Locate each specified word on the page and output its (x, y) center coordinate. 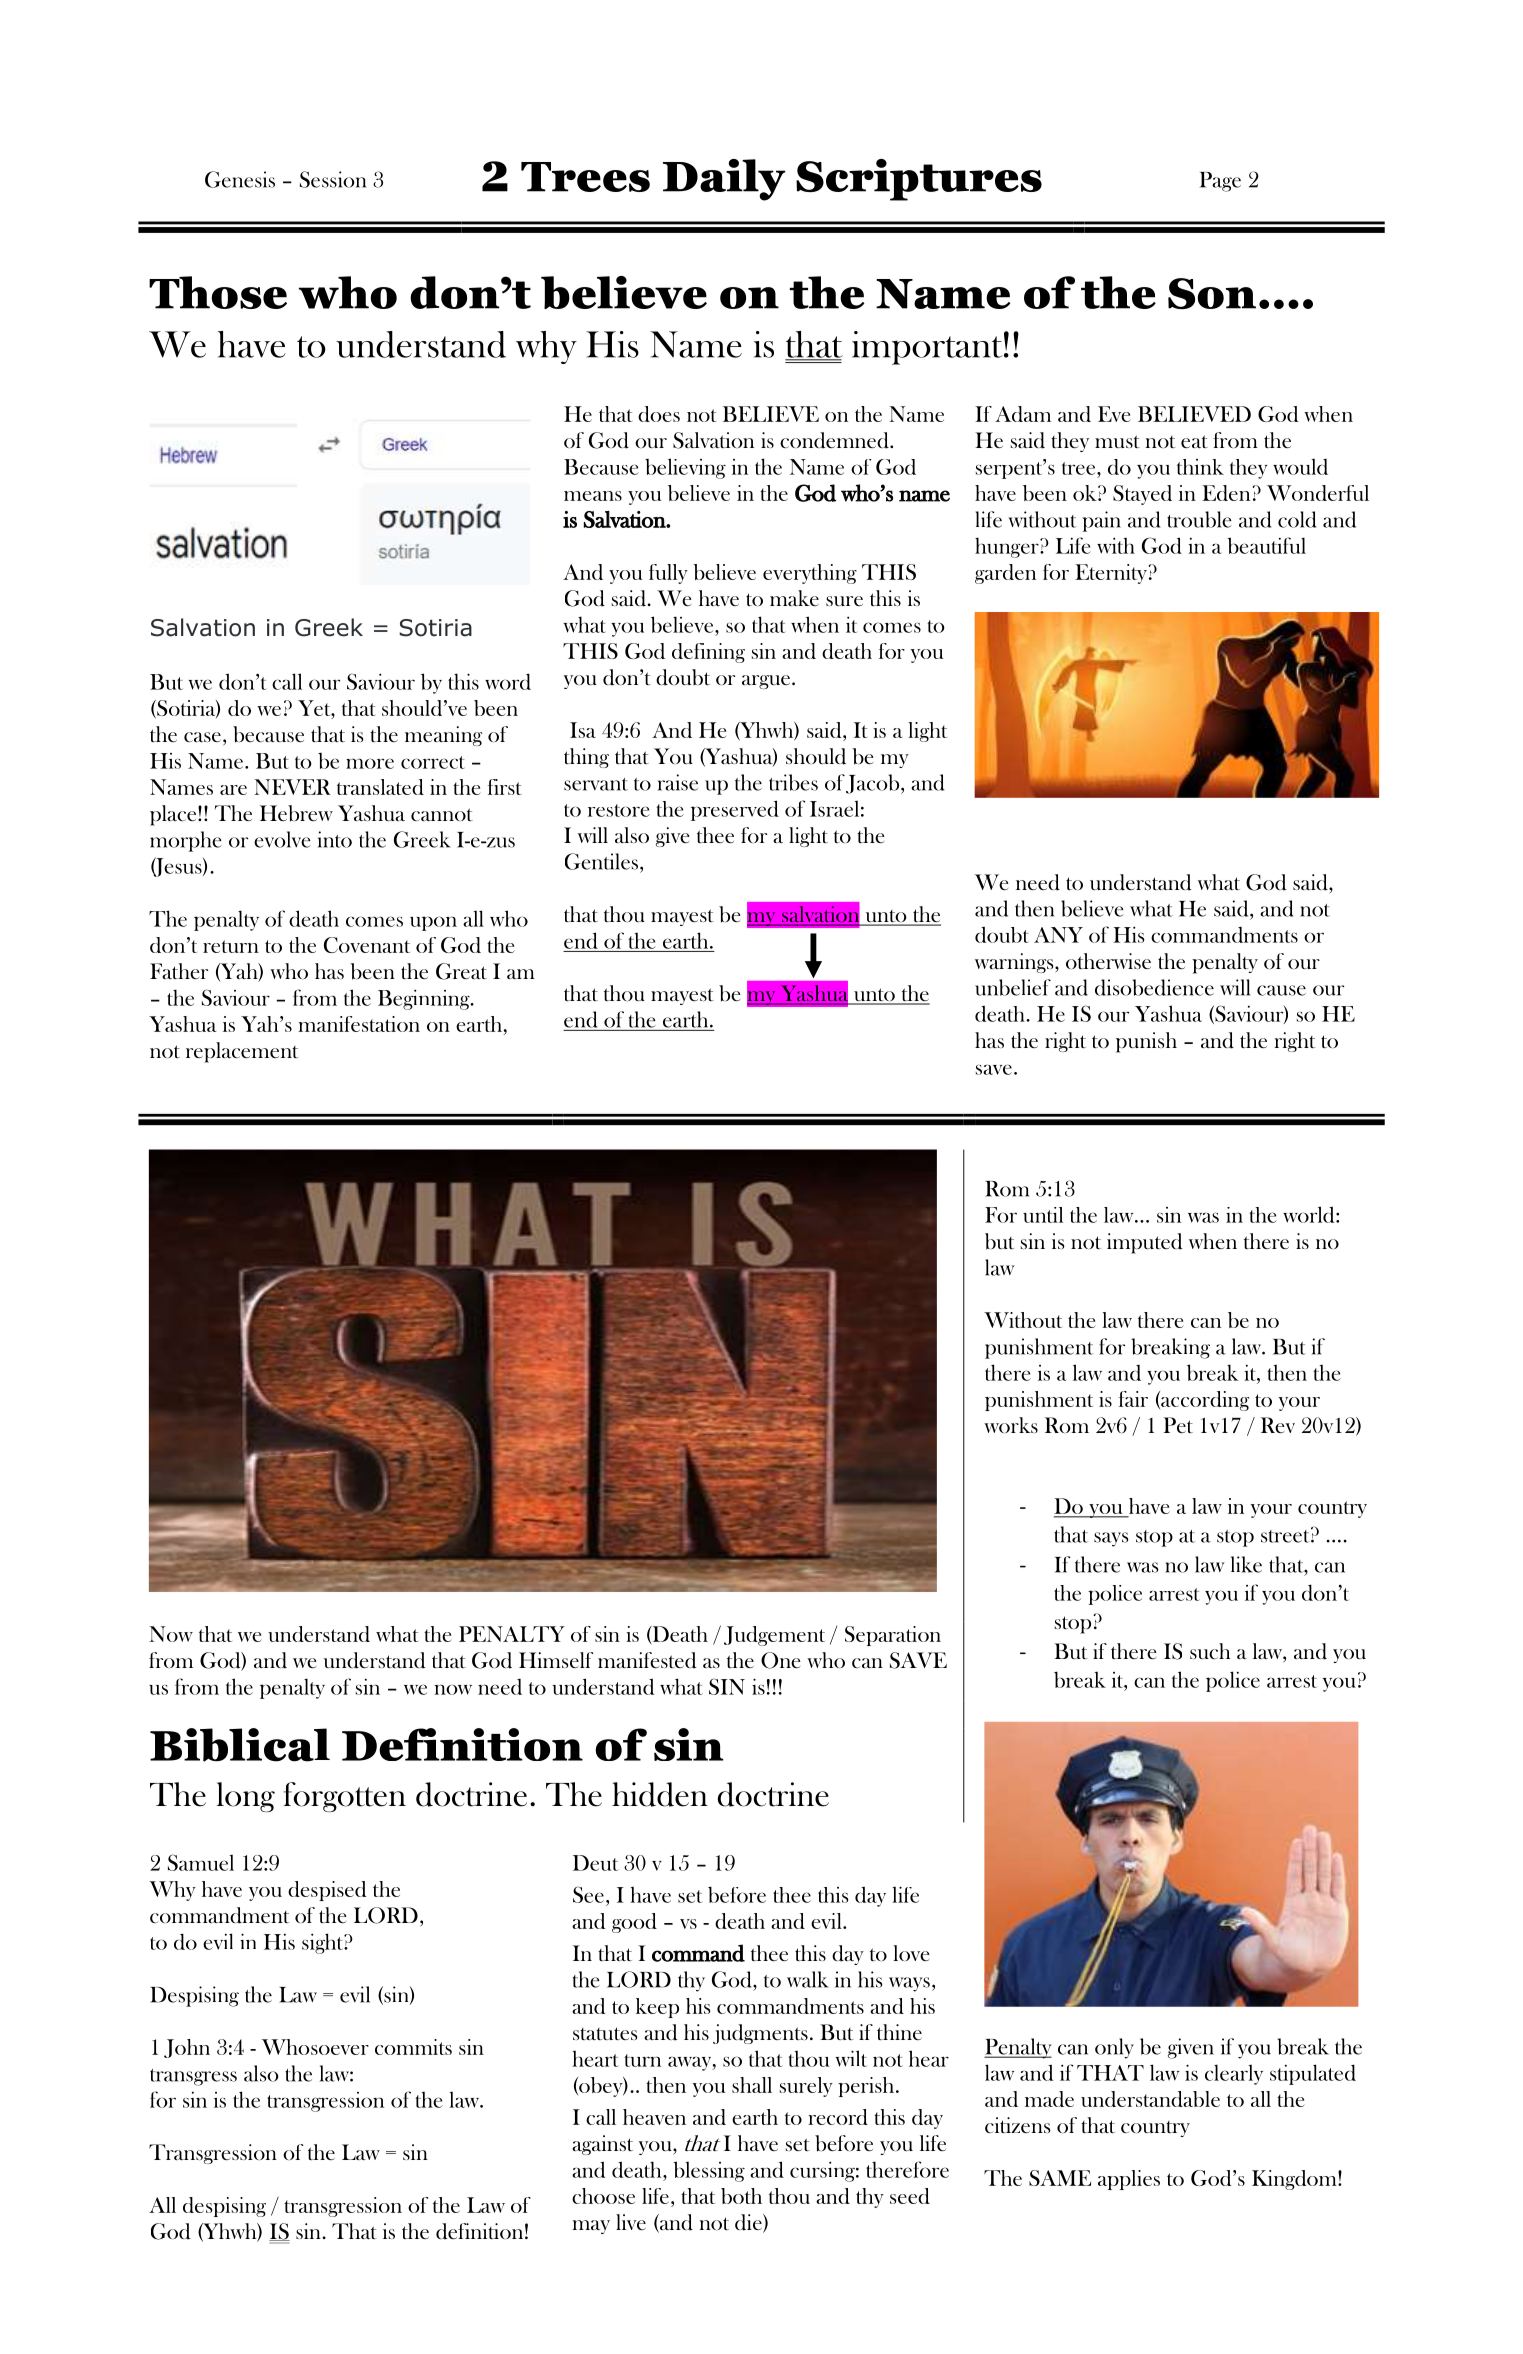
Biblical (240, 1745)
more (370, 763)
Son (1212, 293)
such (1210, 1651)
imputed (1145, 1243)
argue (766, 682)
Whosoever (315, 2047)
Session (333, 179)
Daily (724, 180)
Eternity (1111, 574)
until (1043, 1215)
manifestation (359, 1024)
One (781, 1660)
